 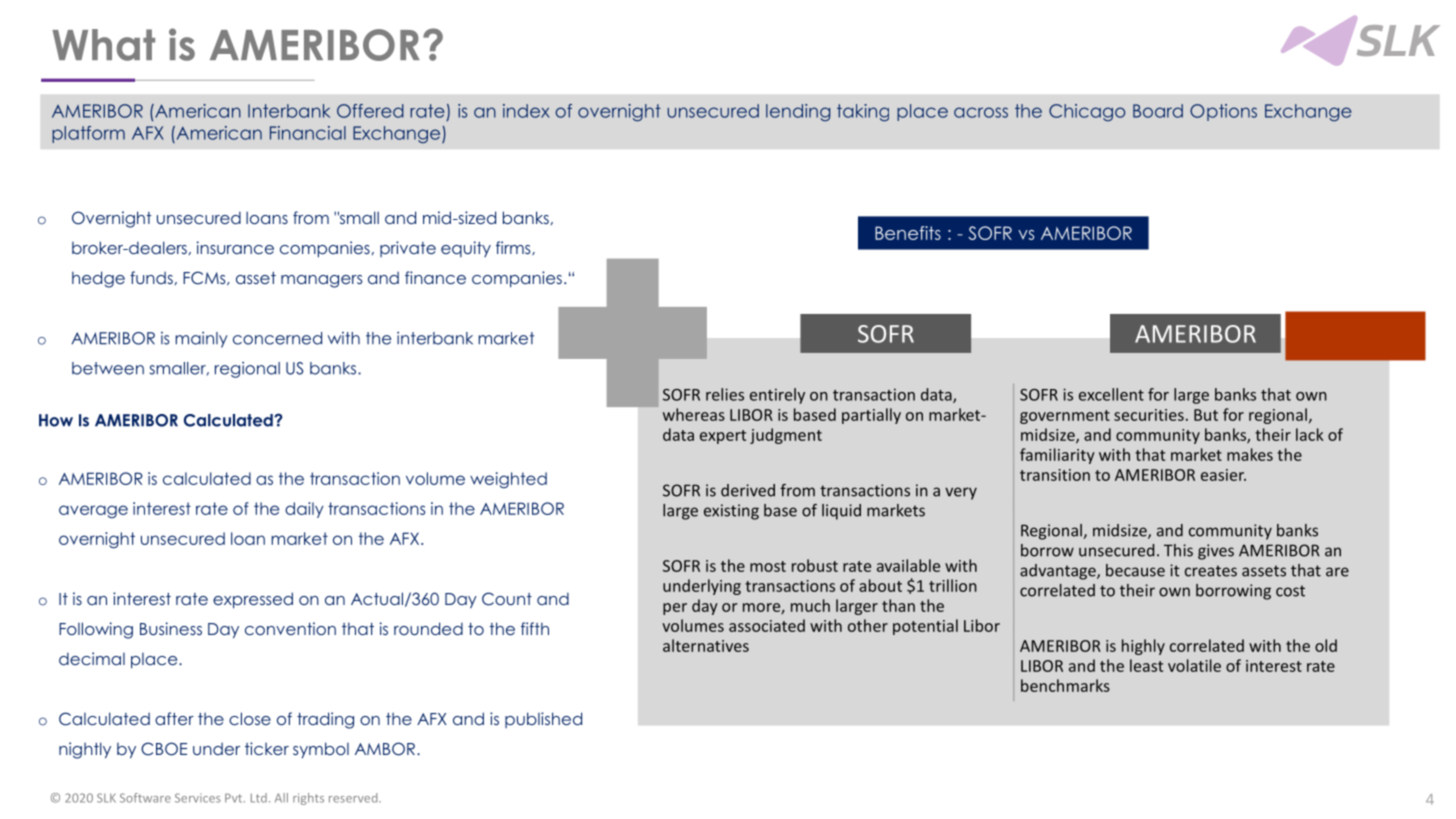 I want to click on benchmarks, so click(x=1065, y=685).
